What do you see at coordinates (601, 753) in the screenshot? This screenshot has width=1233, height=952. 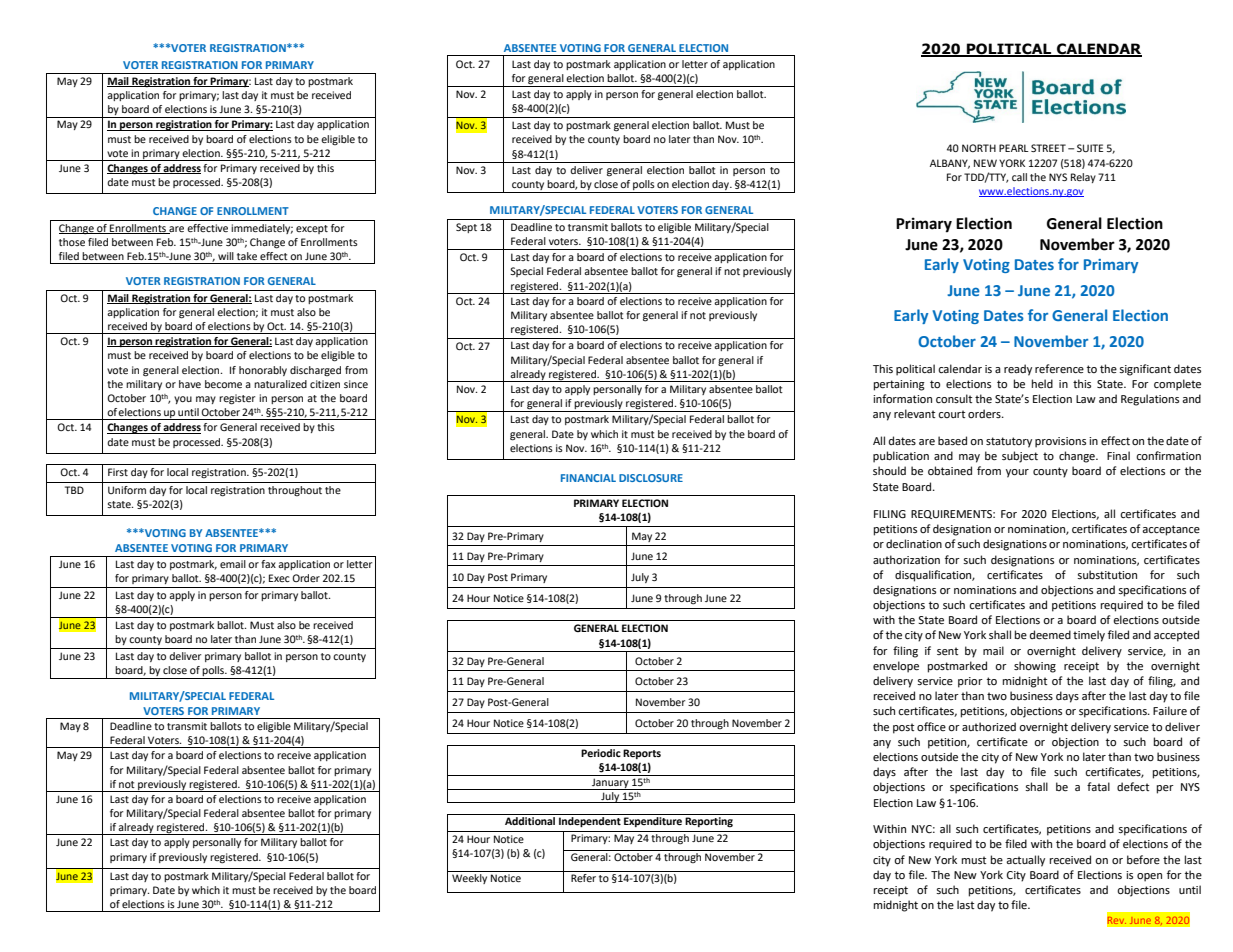 I see `Periodic` at bounding box center [601, 753].
